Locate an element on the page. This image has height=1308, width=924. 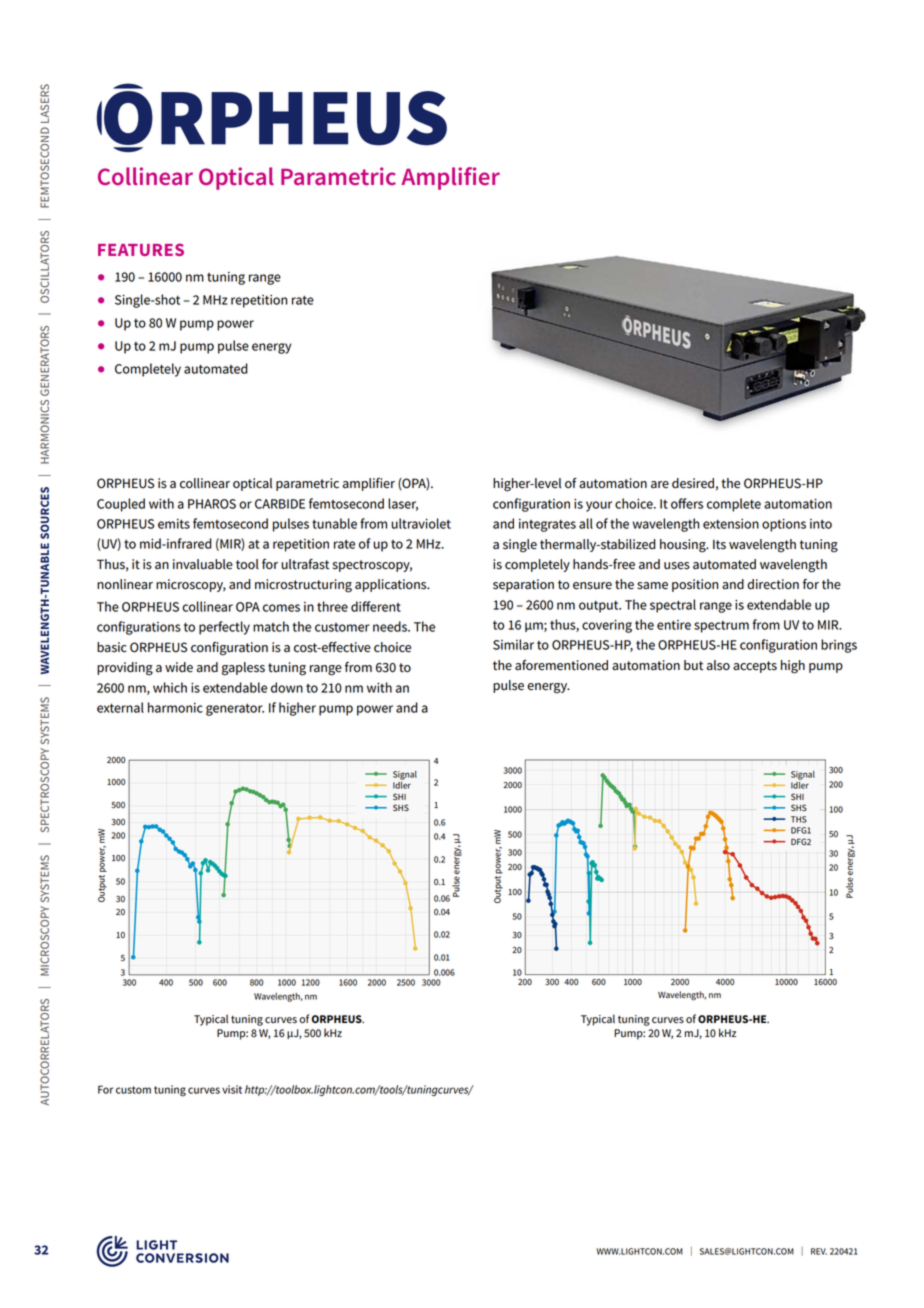
your is located at coordinates (599, 506).
